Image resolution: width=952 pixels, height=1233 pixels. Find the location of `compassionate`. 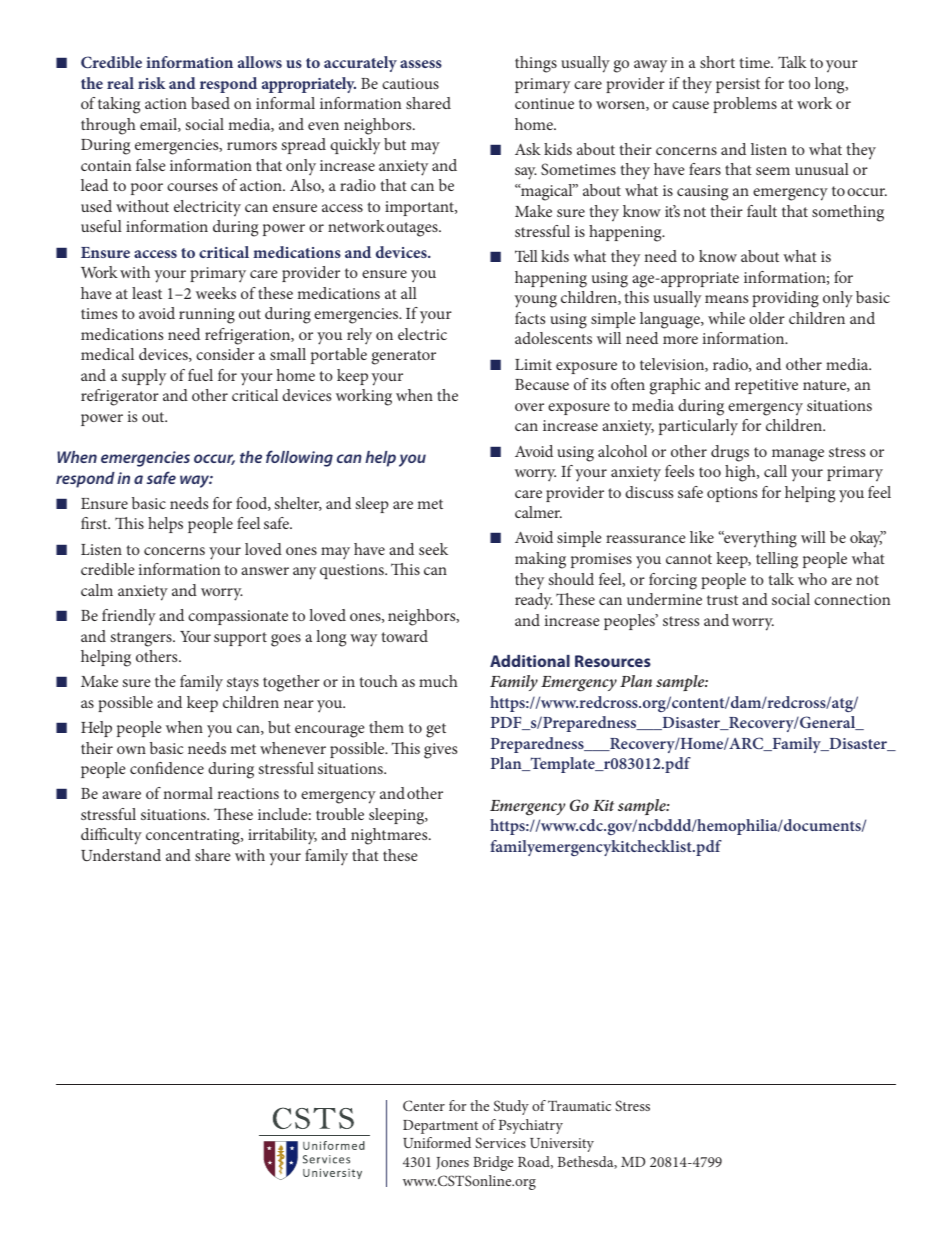

compassionate is located at coordinates (238, 617).
